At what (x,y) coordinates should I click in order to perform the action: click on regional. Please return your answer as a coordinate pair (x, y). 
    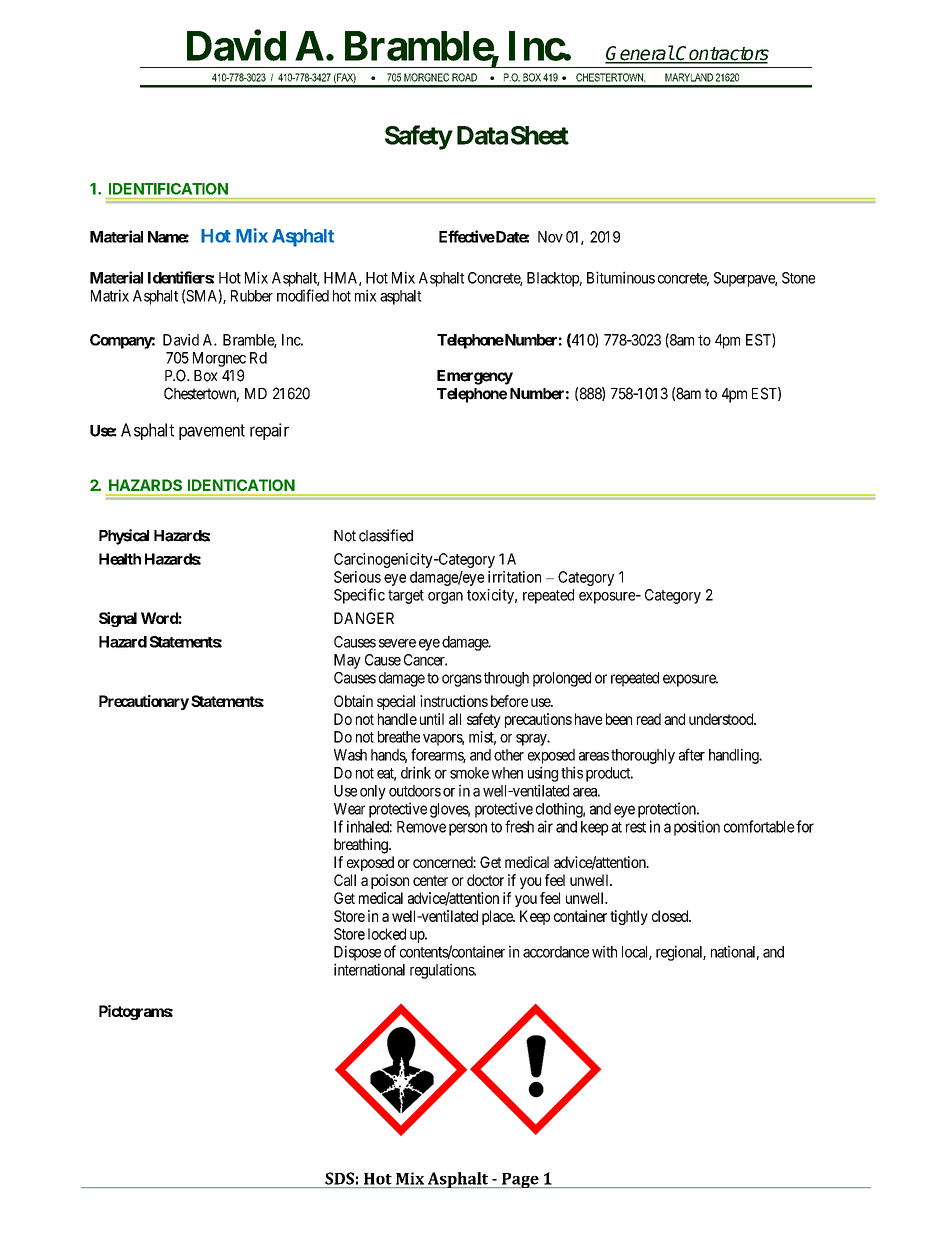
    Looking at the image, I should click on (681, 953).
